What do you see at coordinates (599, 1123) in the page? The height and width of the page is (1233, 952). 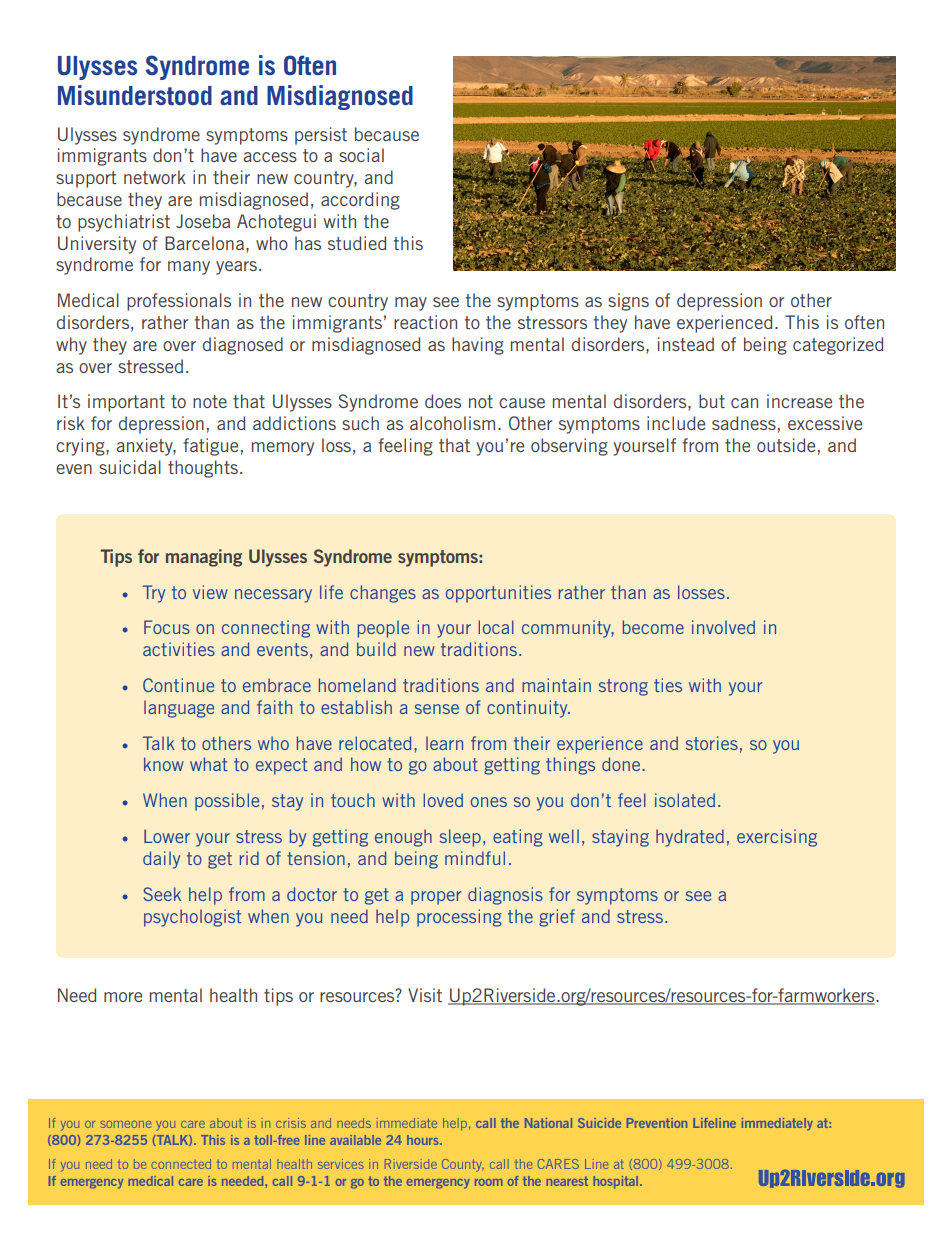 I see `Suicide` at bounding box center [599, 1123].
